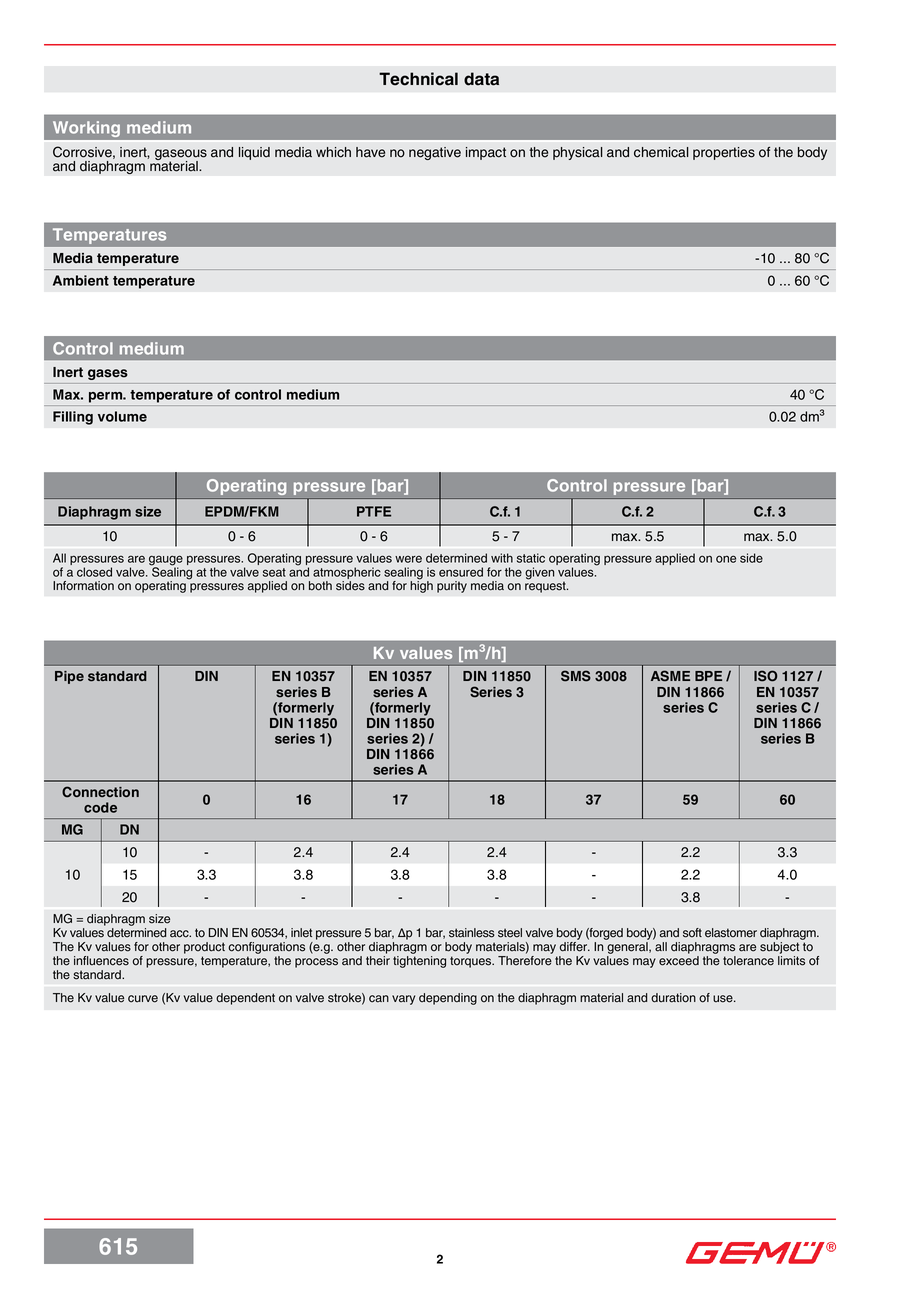  Describe the element at coordinates (143, 999) in the image. I see `curve` at that location.
